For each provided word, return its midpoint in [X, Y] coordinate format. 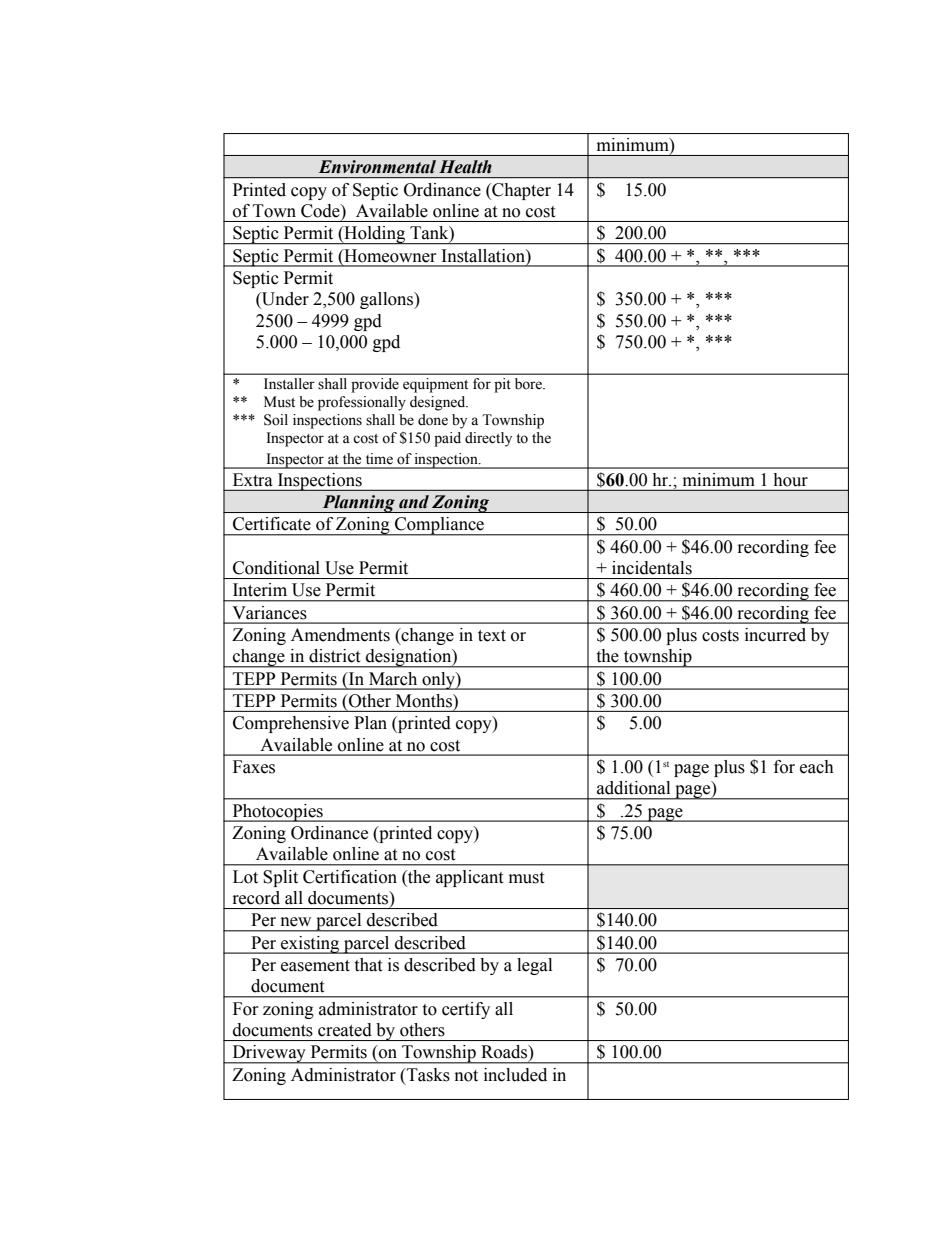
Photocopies [277, 813]
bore [529, 384]
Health [465, 167]
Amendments [340, 635]
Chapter [520, 191]
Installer [289, 384]
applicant [469, 878]
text [492, 636]
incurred [775, 635]
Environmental [377, 167]
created [345, 1030]
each [817, 767]
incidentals [652, 568]
